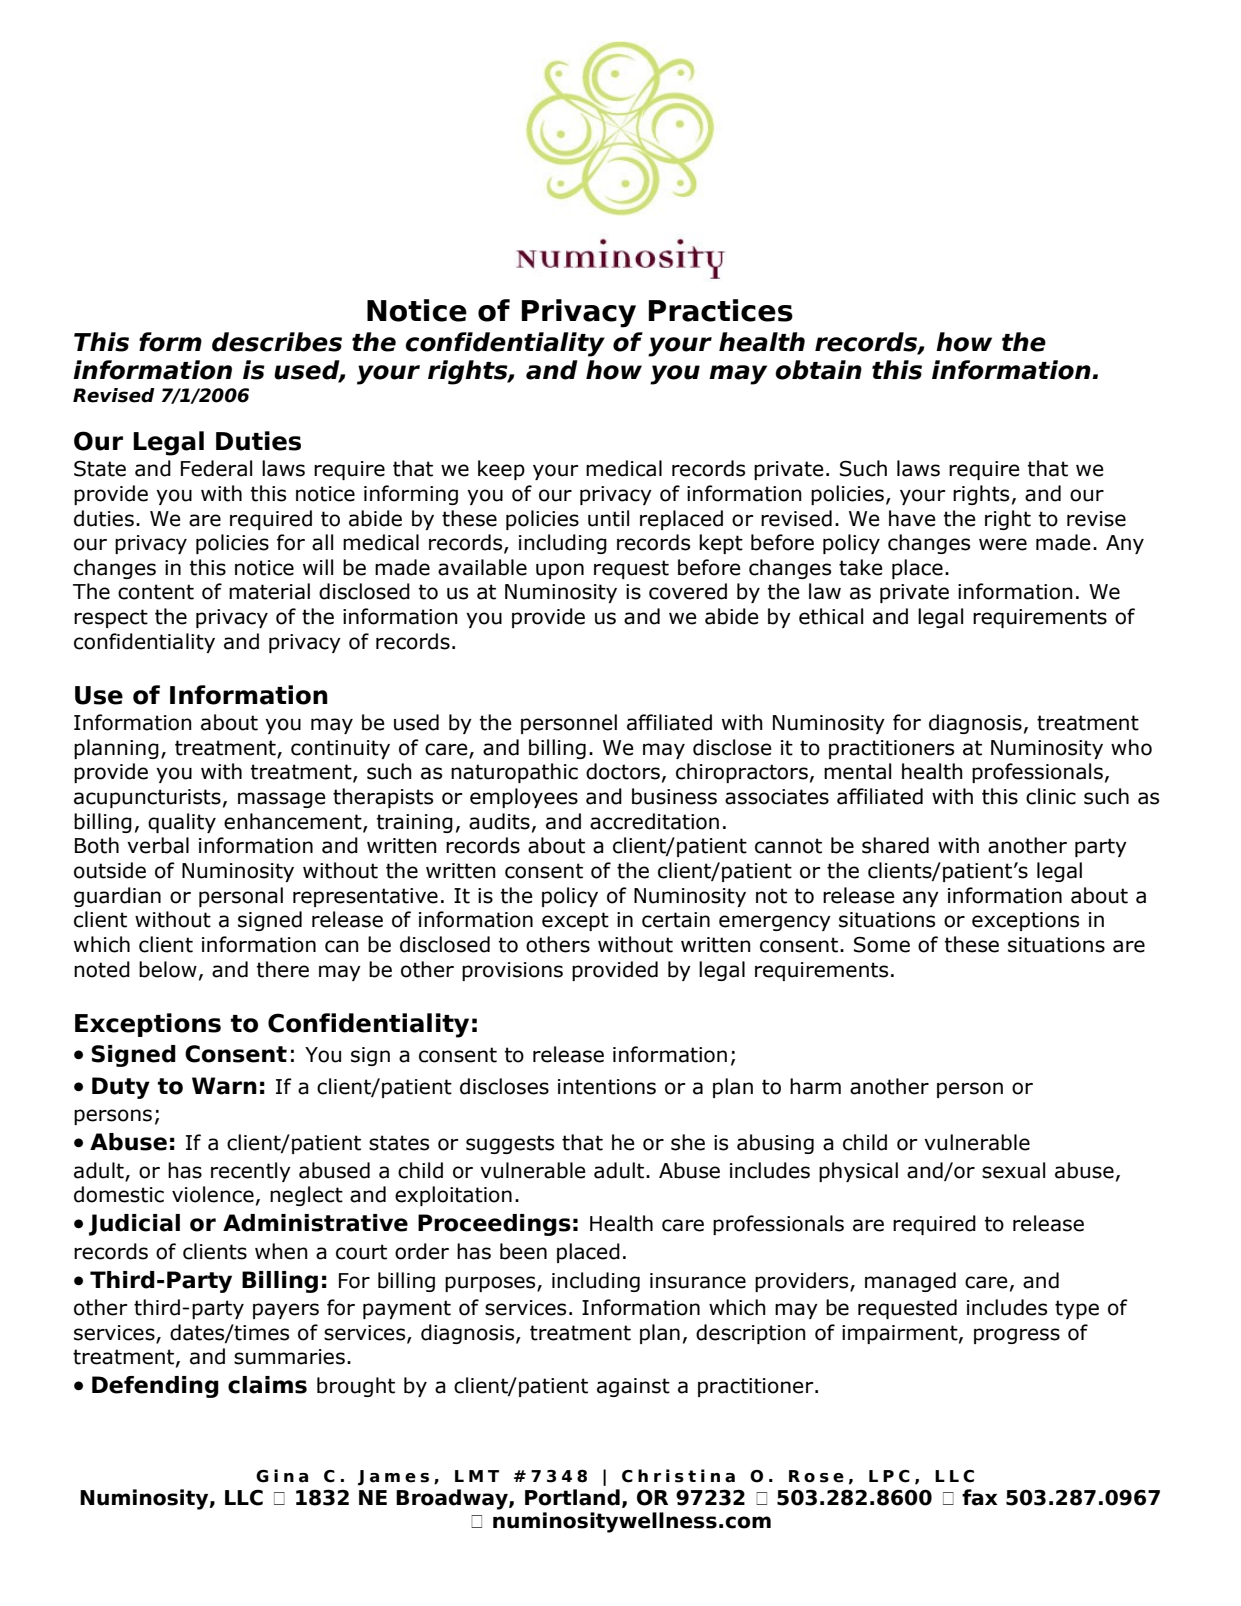 This page has height=1606, width=1241. Describe the element at coordinates (117, 897) in the page. I see `guardian` at that location.
